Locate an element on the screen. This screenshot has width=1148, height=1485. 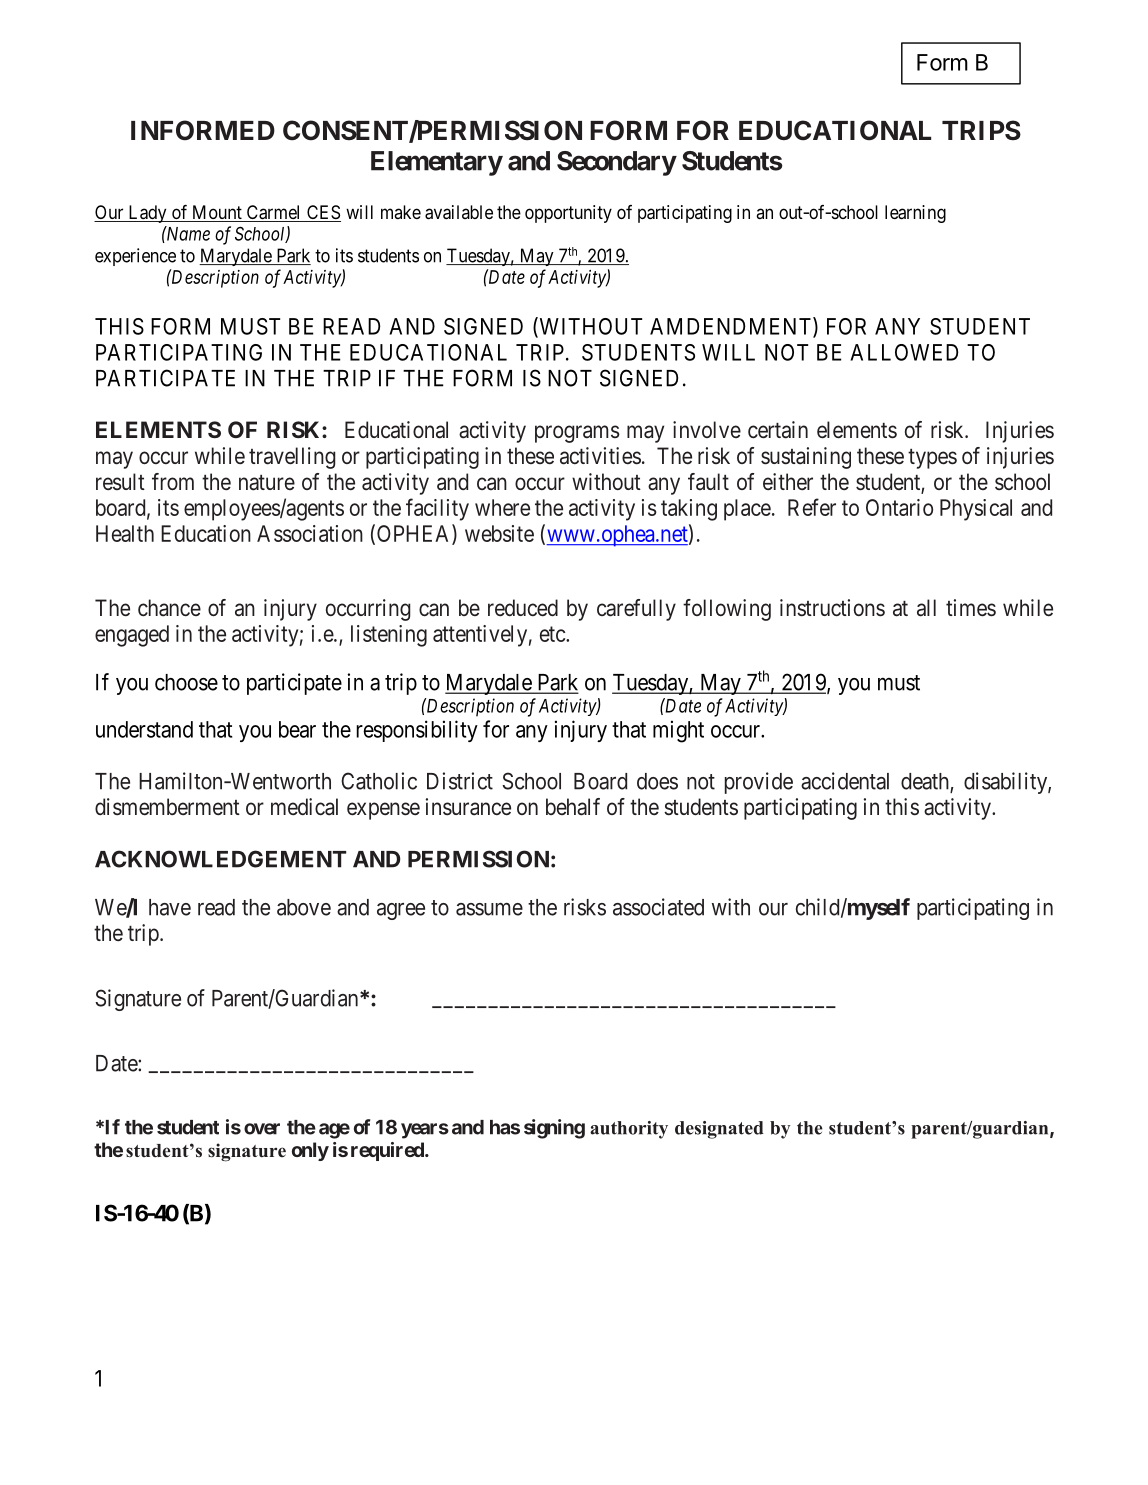
accidental is located at coordinates (845, 781).
